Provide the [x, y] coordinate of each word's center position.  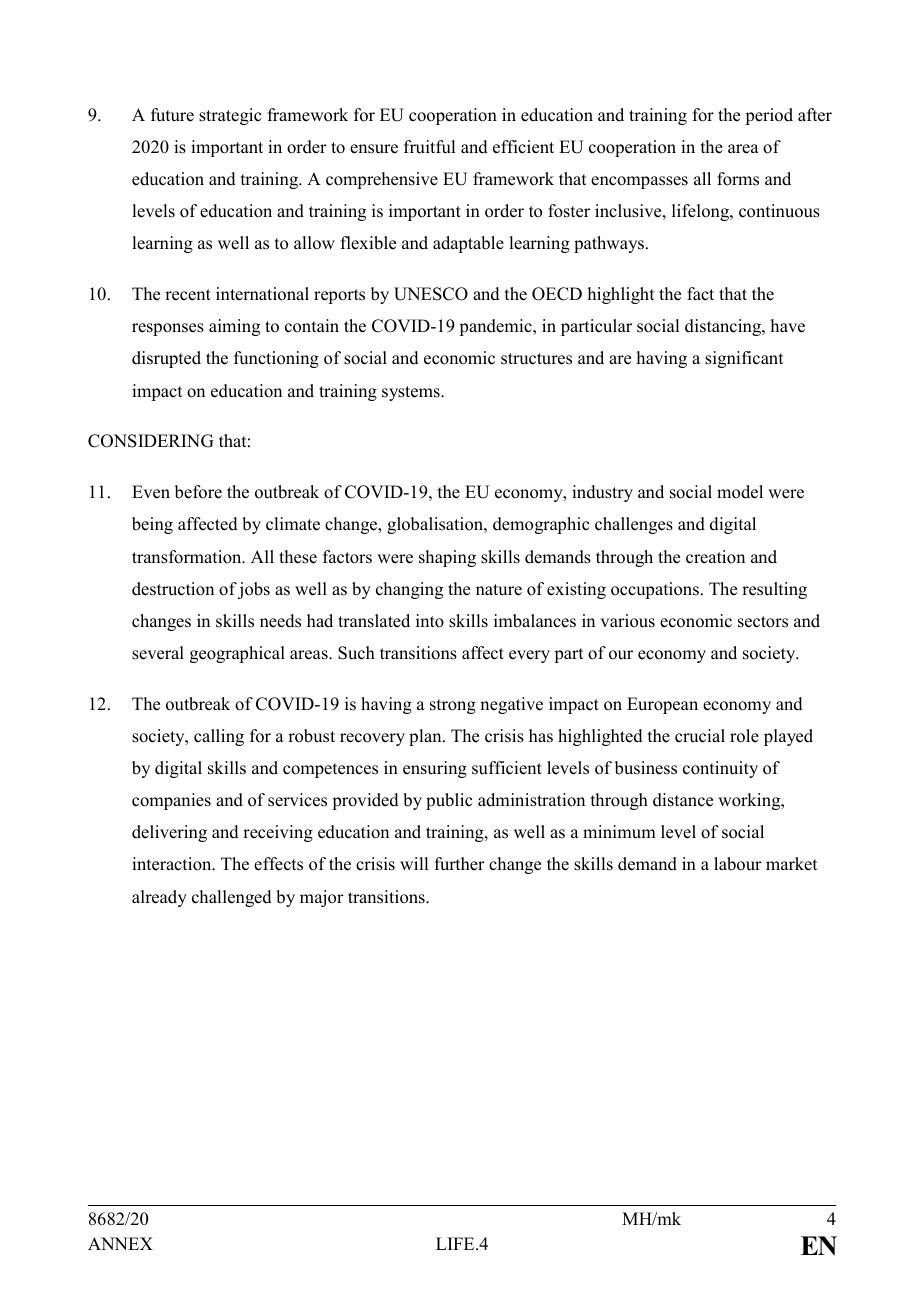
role [744, 736]
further [460, 864]
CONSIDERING [151, 441]
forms [738, 179]
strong [453, 706]
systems [412, 393]
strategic [230, 116]
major [322, 898]
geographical [237, 654]
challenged [232, 898]
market [791, 864]
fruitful [429, 147]
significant [744, 359]
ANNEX [120, 1243]
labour [738, 864]
